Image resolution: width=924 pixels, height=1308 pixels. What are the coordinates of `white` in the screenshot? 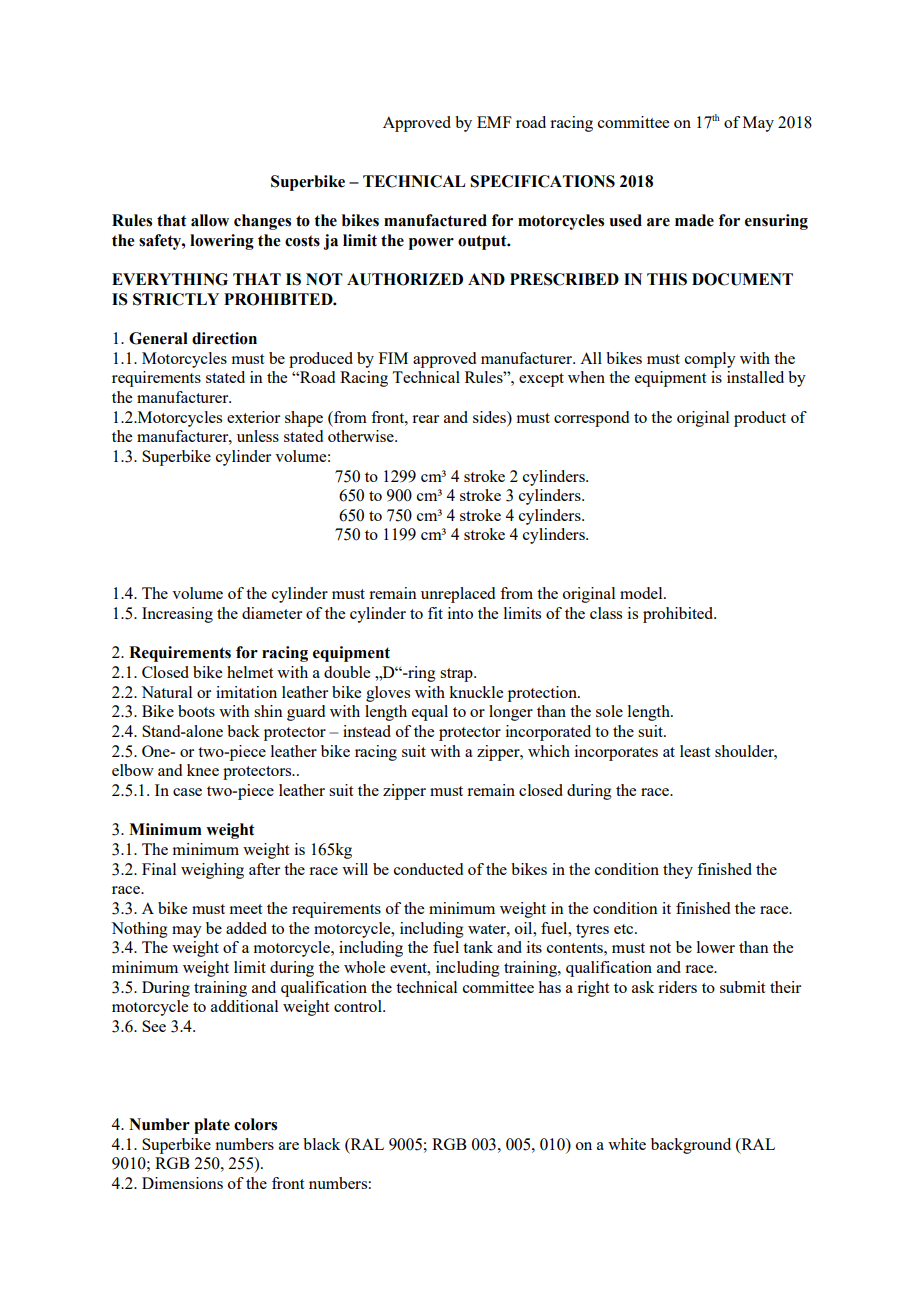 It's located at (627, 1144).
